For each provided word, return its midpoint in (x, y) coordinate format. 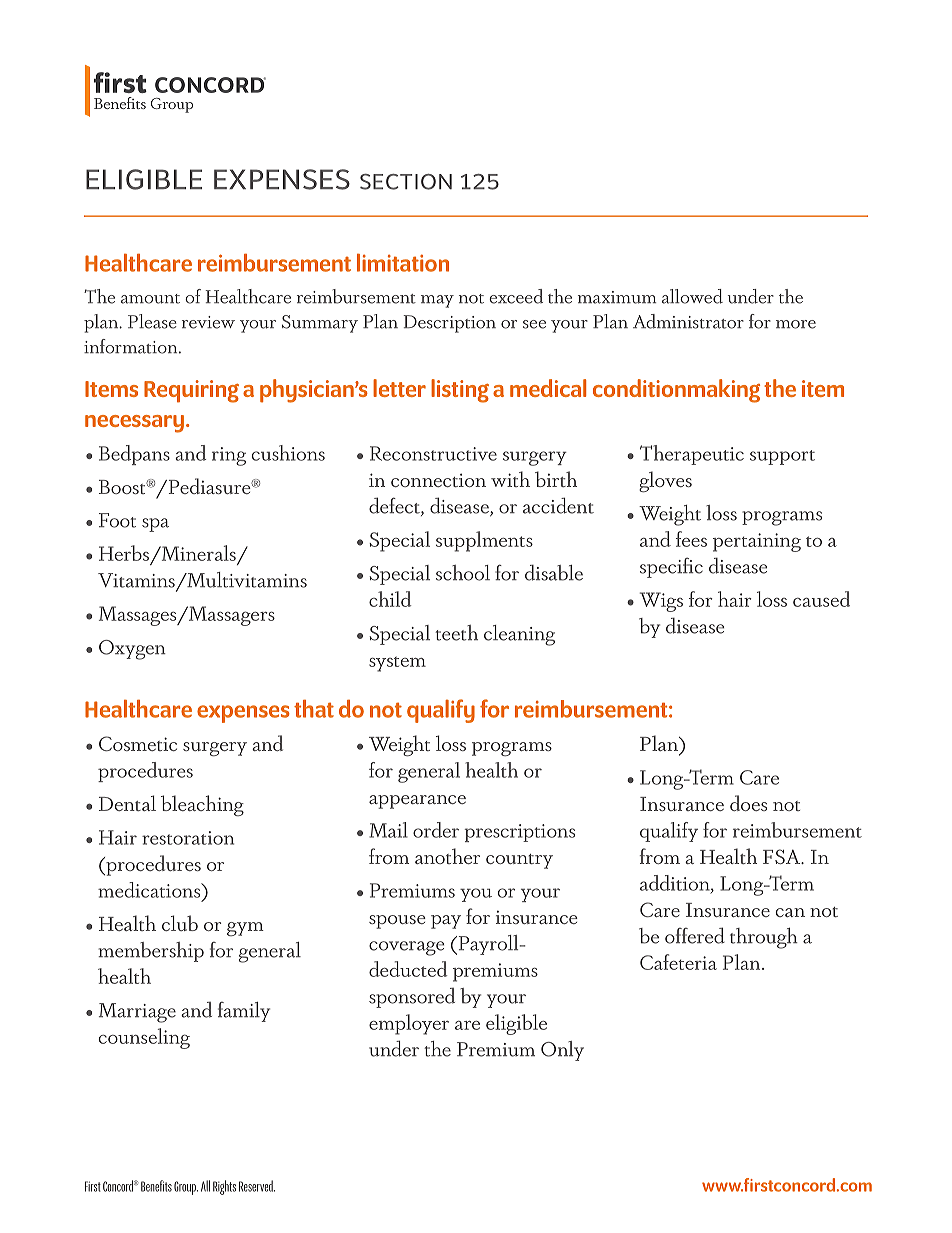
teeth (456, 633)
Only (562, 1051)
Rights (224, 1187)
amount (150, 299)
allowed (692, 296)
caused (821, 599)
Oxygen (132, 650)
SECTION (406, 182)
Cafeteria (678, 962)
